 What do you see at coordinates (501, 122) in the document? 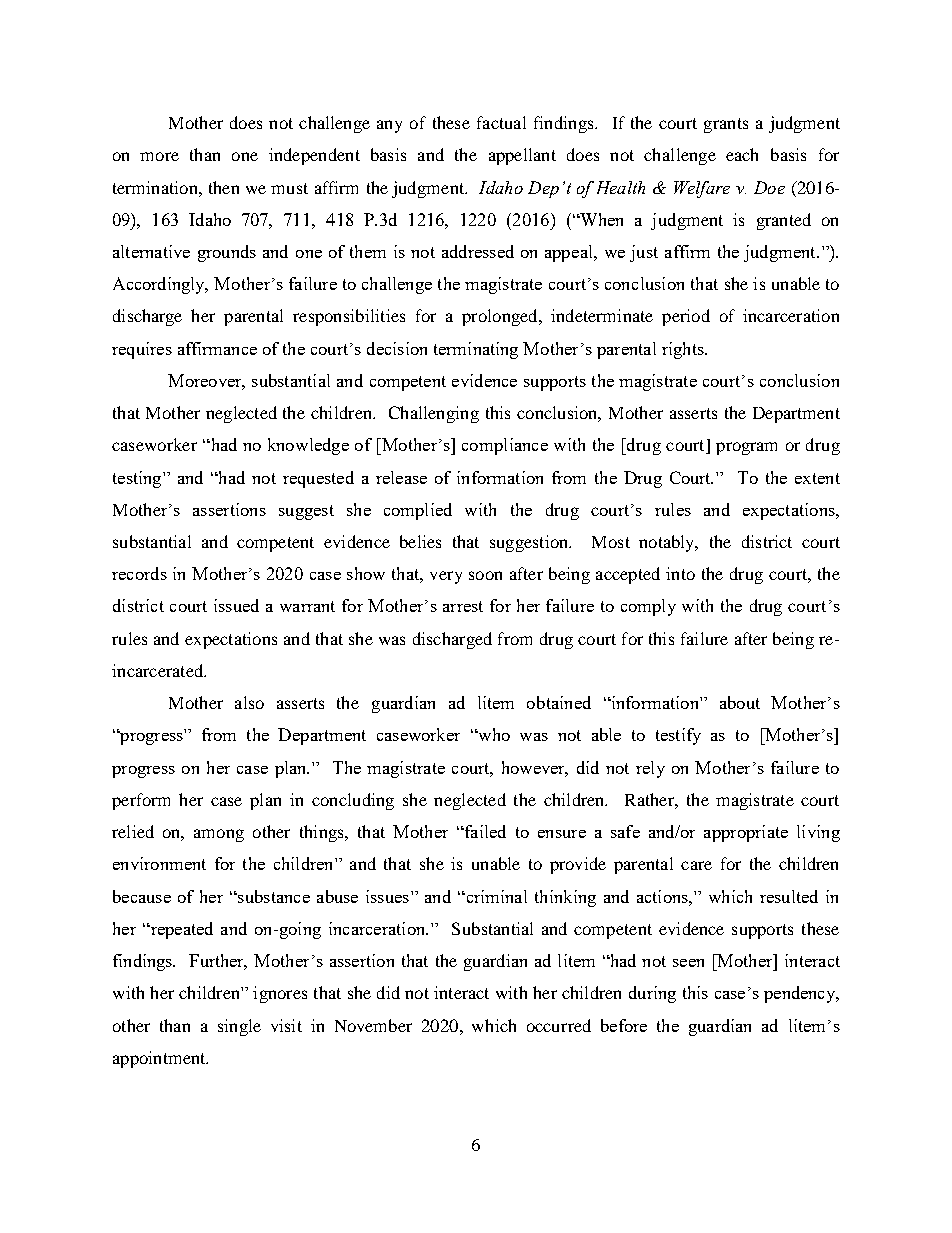
I see `factual` at bounding box center [501, 122].
